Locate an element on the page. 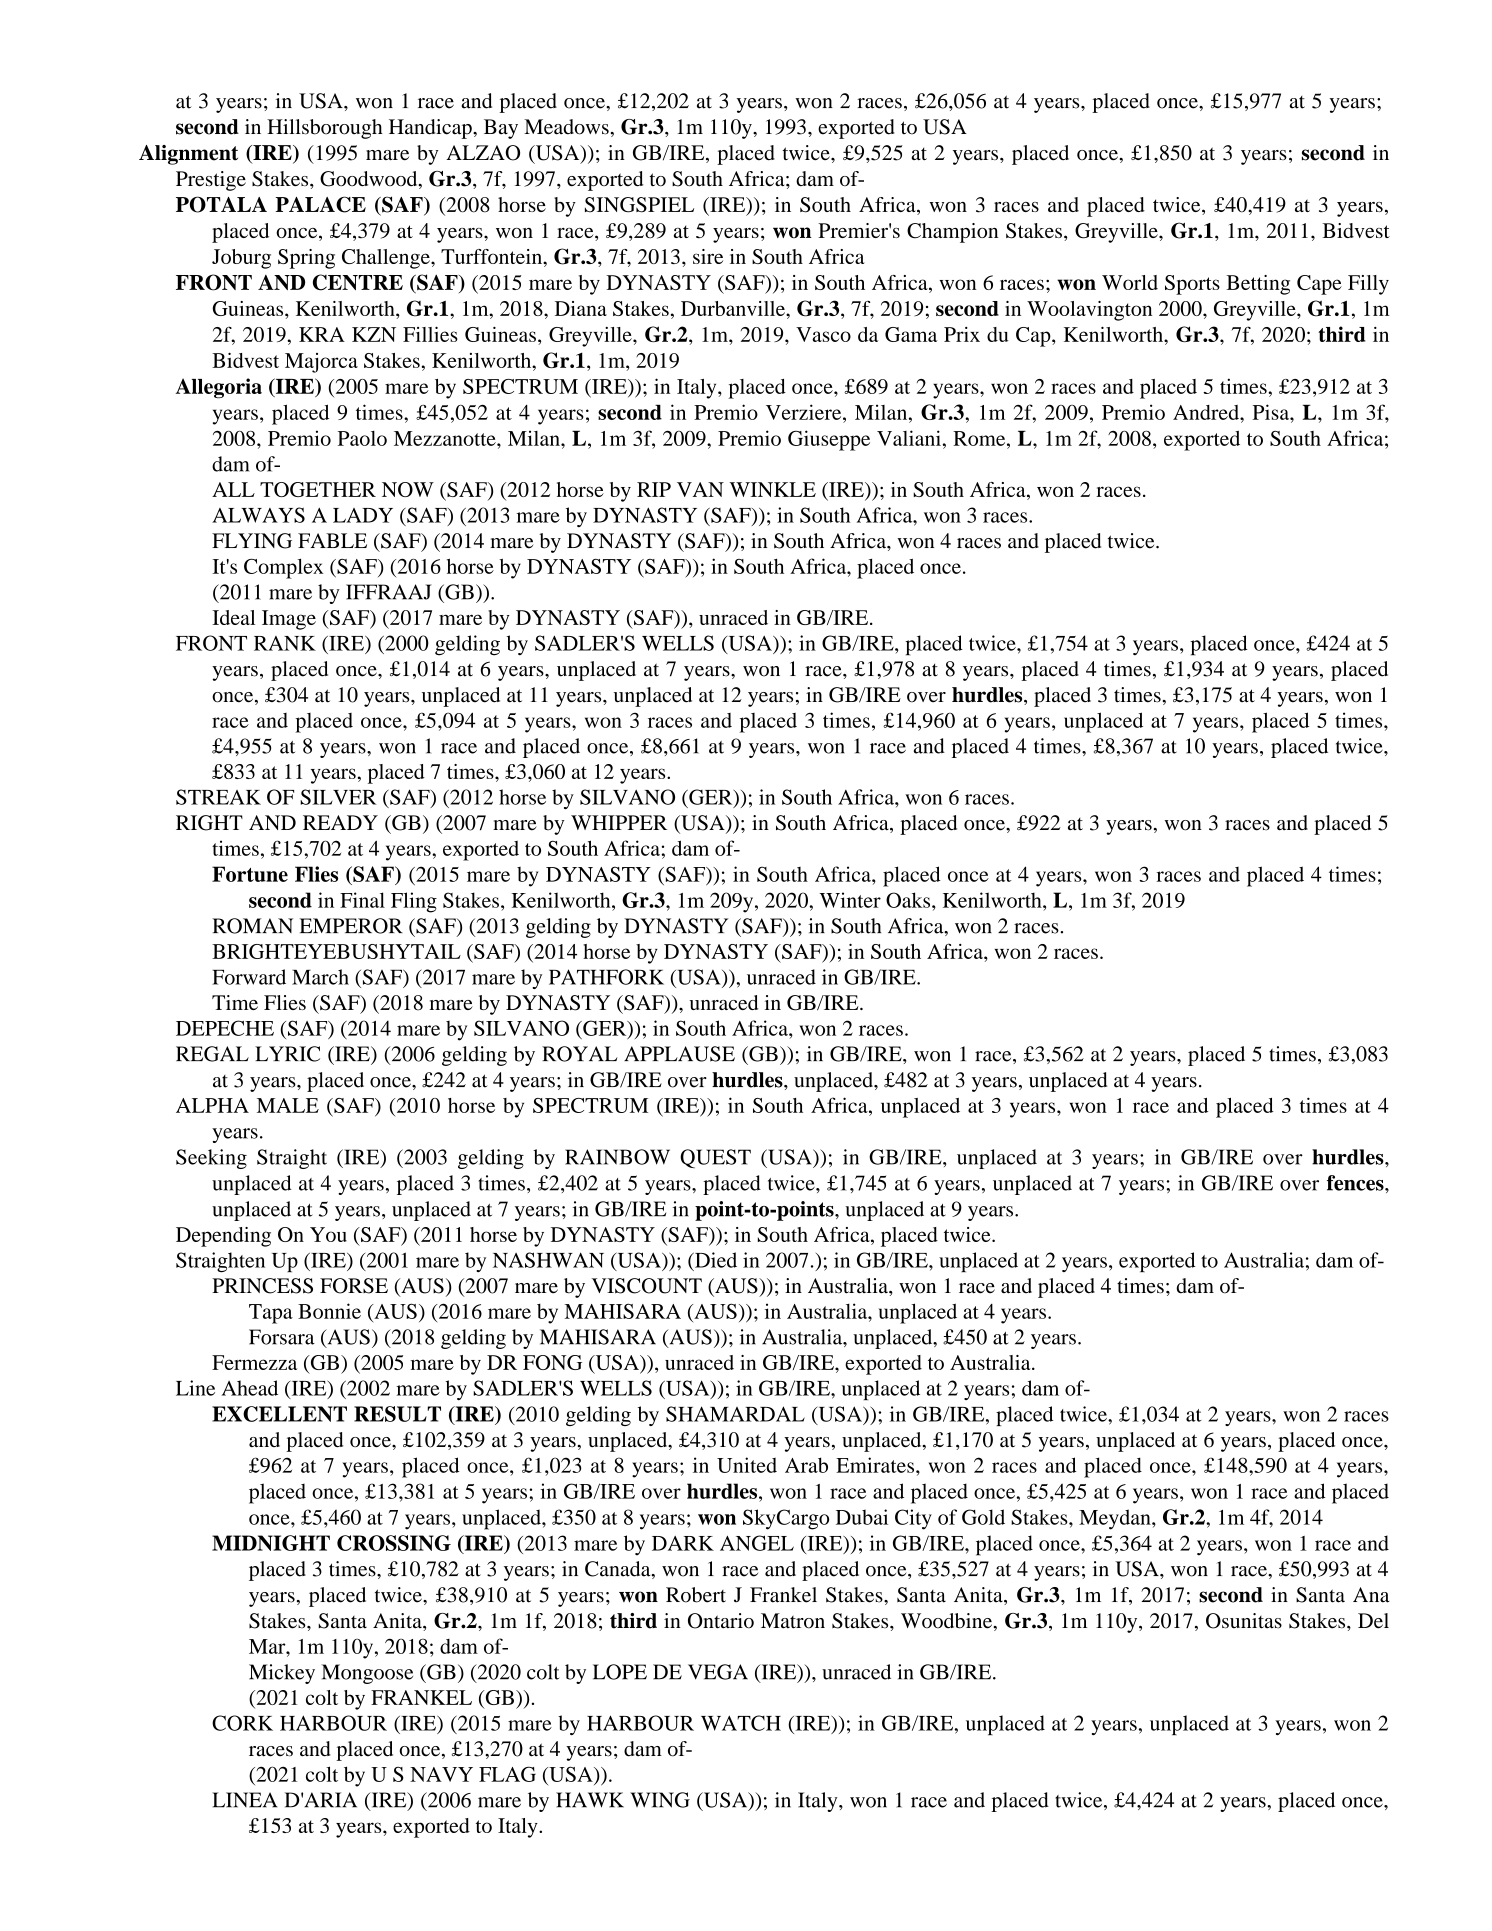  sire is located at coordinates (708, 256).
